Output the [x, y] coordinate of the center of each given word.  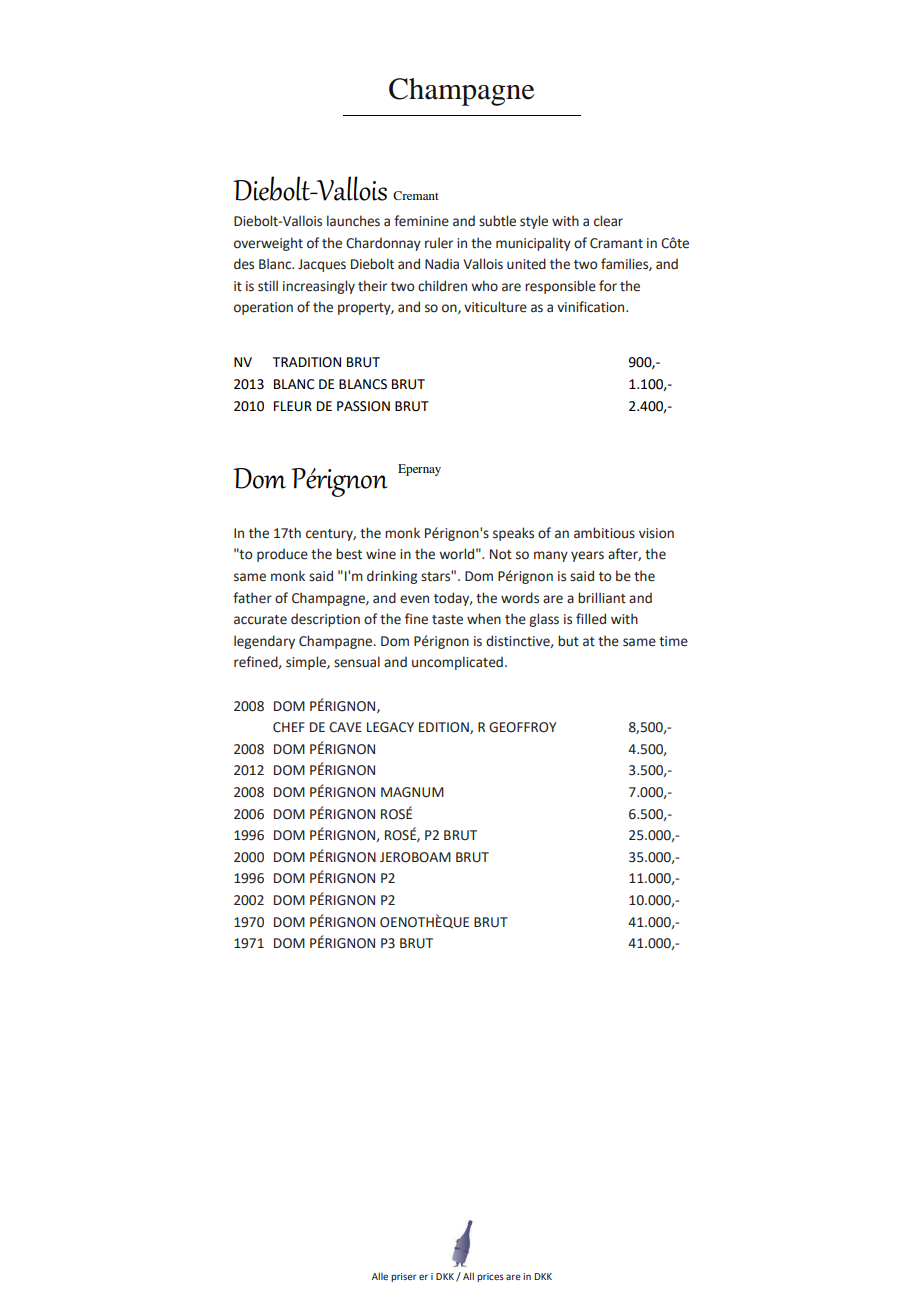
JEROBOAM [415, 857]
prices [490, 1277]
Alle [380, 1276]
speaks [513, 534]
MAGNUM [412, 792]
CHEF [289, 727]
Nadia [442, 264]
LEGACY [390, 727]
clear [608, 221]
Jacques [322, 265]
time [673, 641]
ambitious [604, 533]
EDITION [445, 728]
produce [282, 555]
